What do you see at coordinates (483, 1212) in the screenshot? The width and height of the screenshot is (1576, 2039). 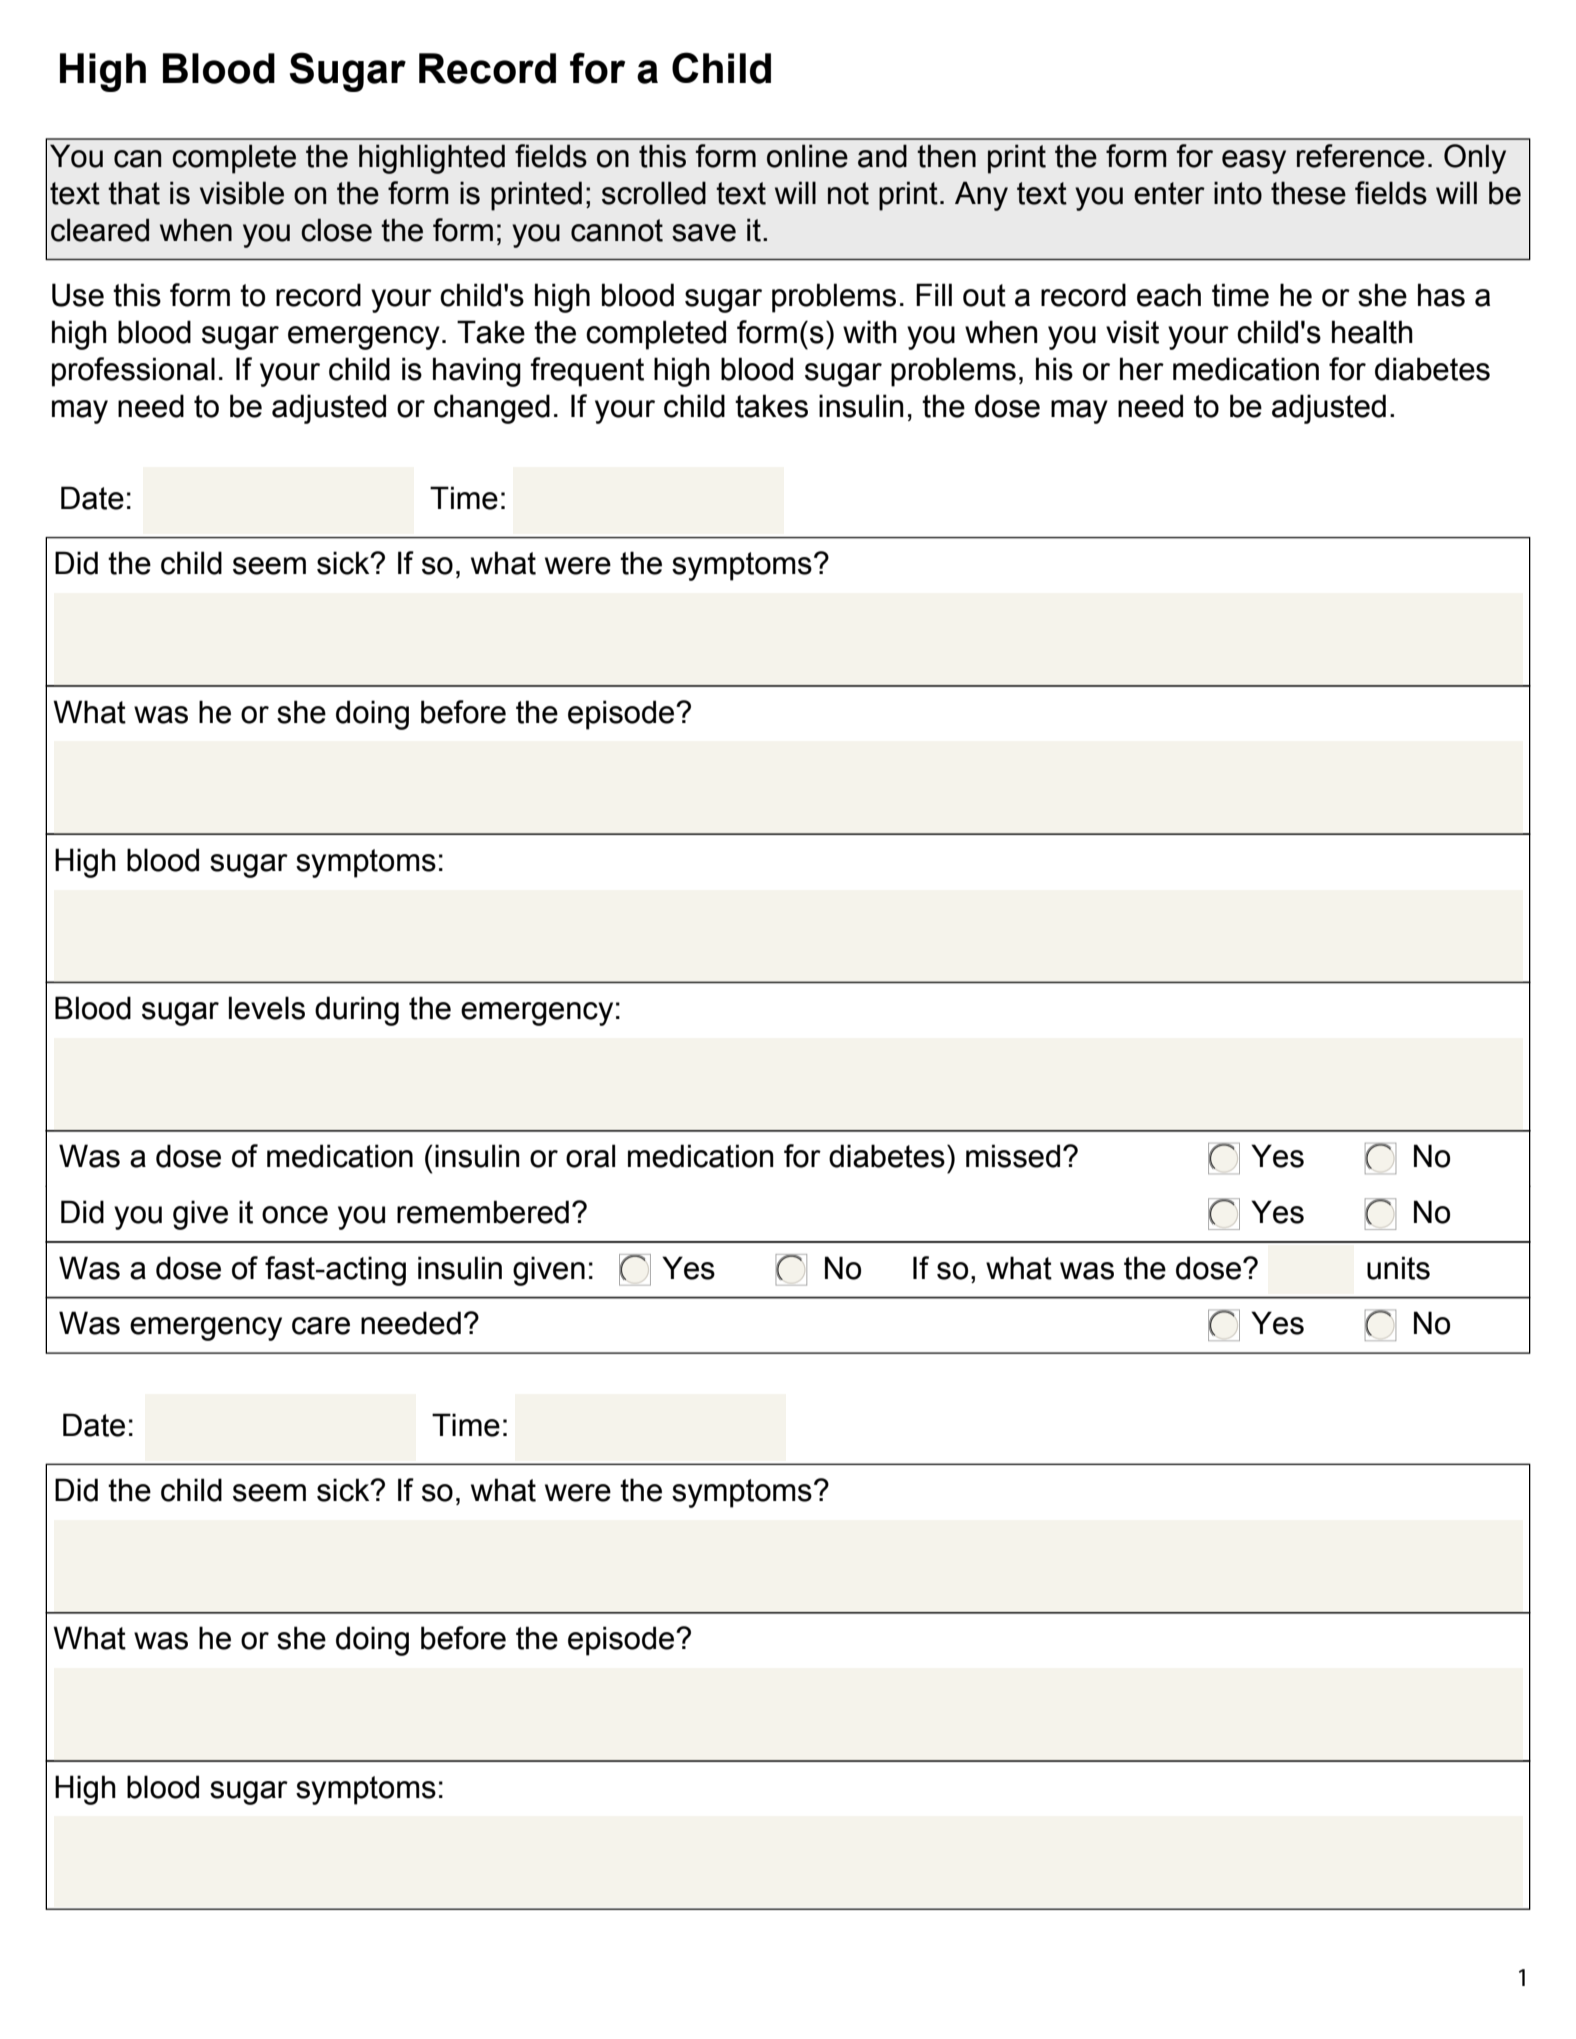 I see `remembered` at bounding box center [483, 1212].
